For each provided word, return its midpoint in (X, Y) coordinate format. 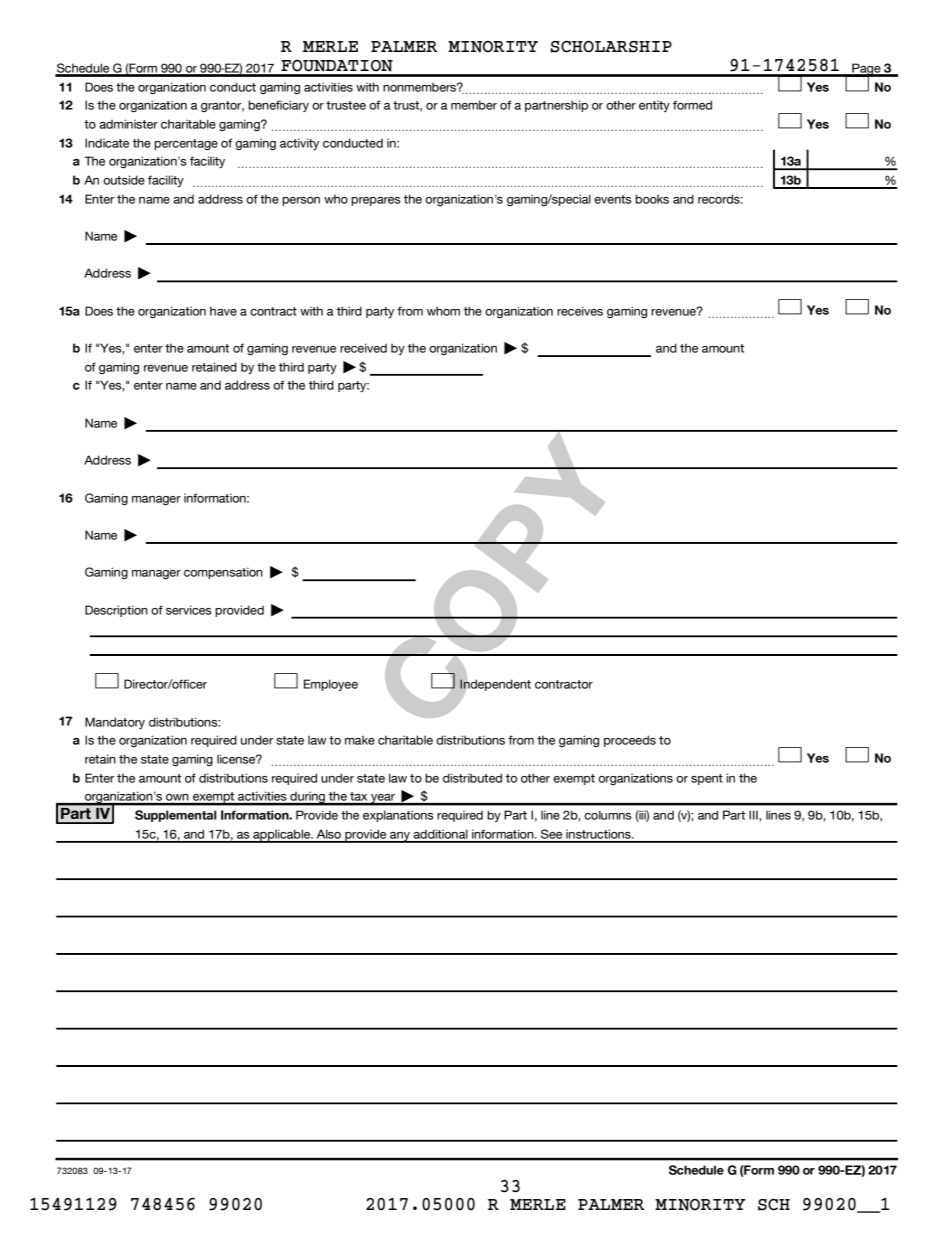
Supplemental (176, 816)
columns (608, 815)
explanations (398, 816)
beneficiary (278, 106)
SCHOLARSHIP (611, 47)
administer (128, 124)
